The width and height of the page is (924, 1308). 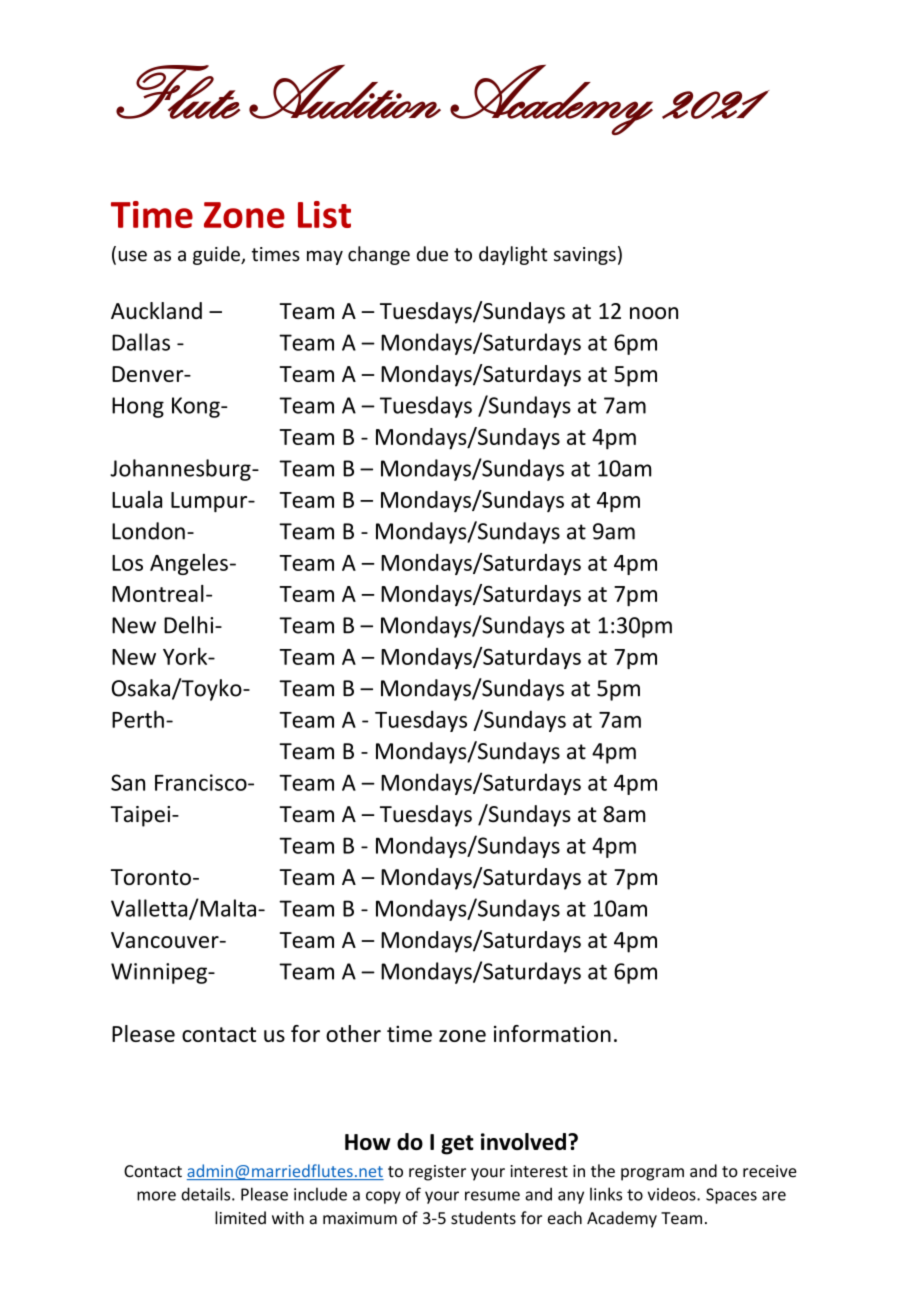 I want to click on noon, so click(x=654, y=313).
